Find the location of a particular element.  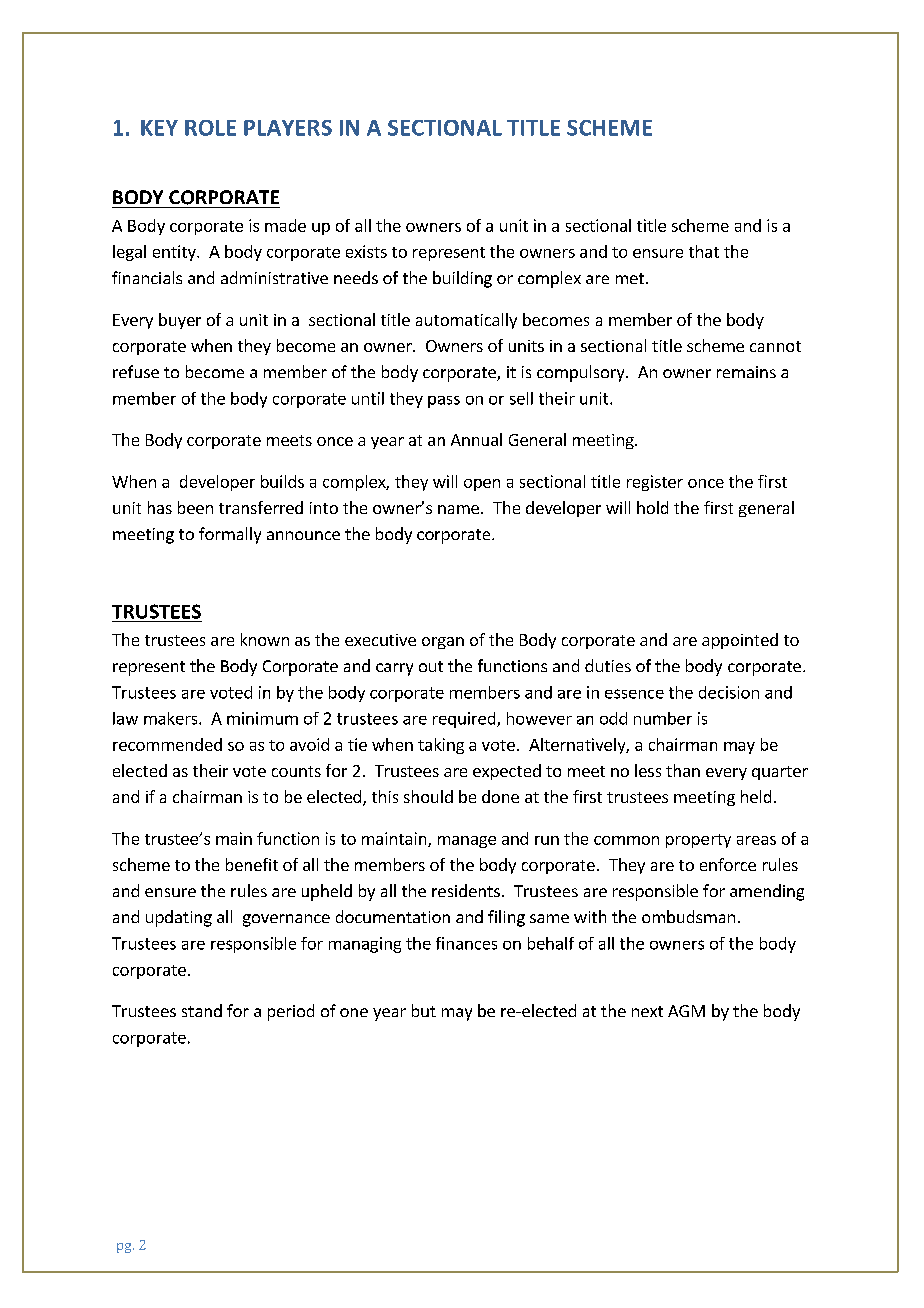

pass is located at coordinates (444, 402).
